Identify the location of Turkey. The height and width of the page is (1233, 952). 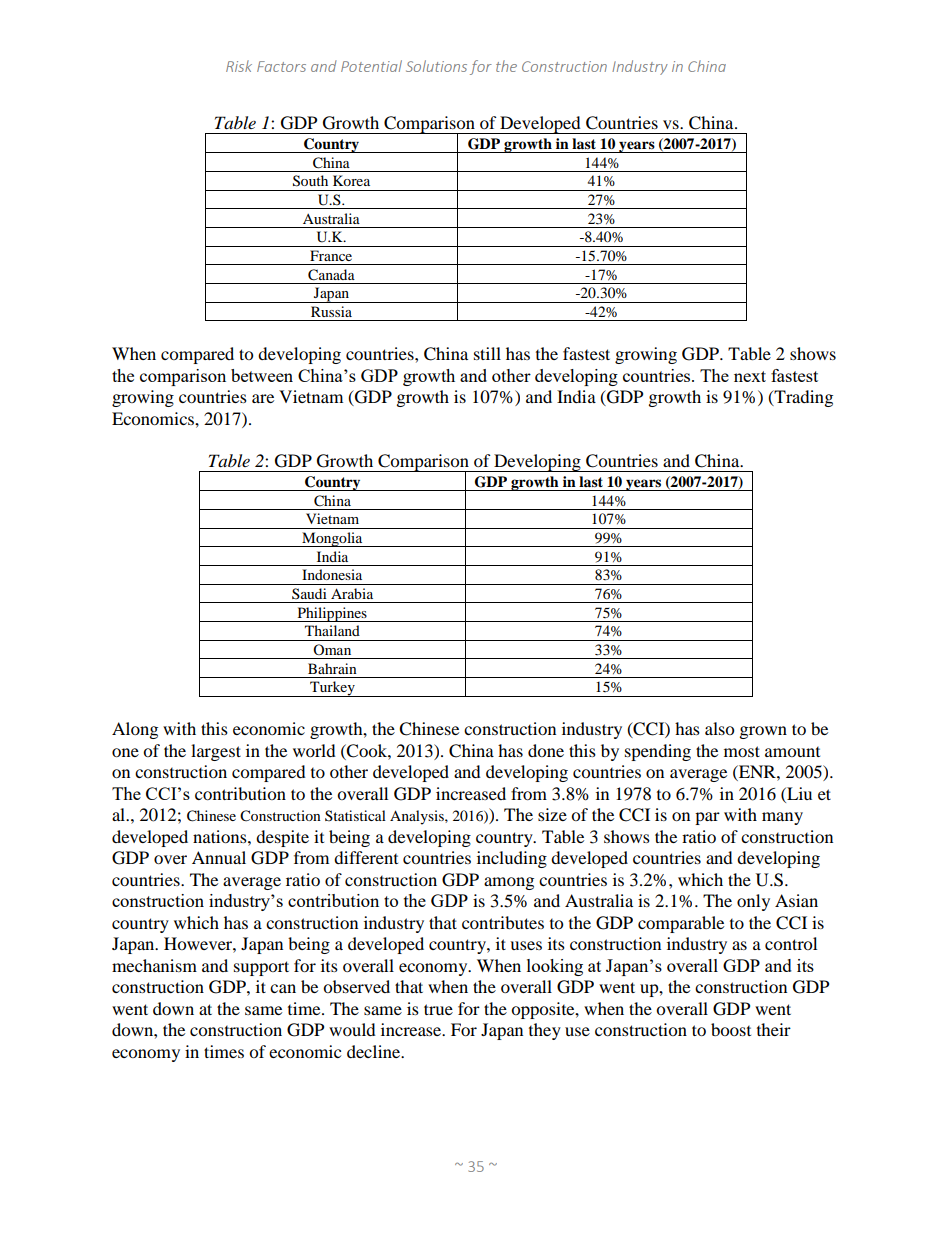
(332, 689).
